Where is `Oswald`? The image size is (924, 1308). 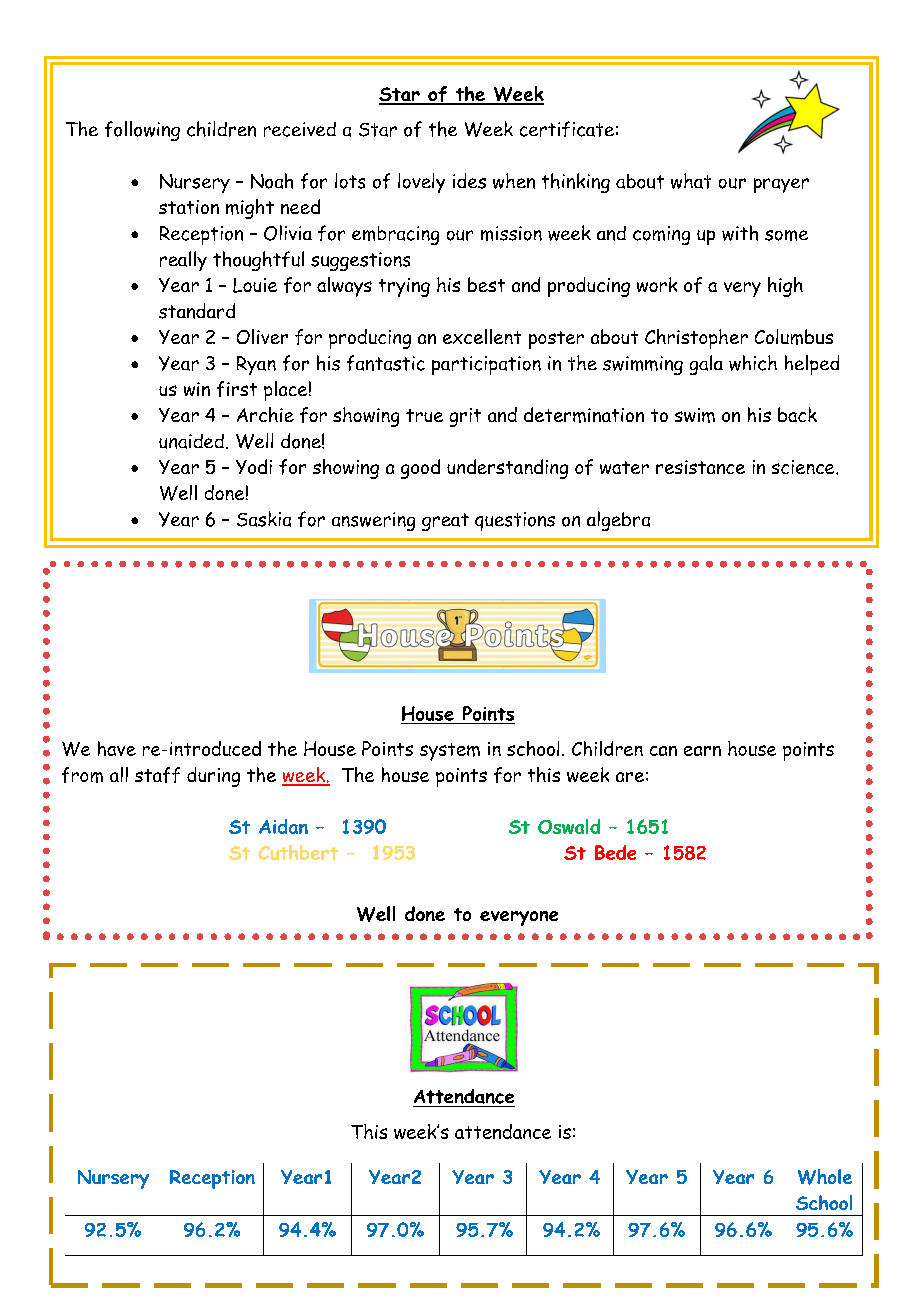 Oswald is located at coordinates (569, 826).
